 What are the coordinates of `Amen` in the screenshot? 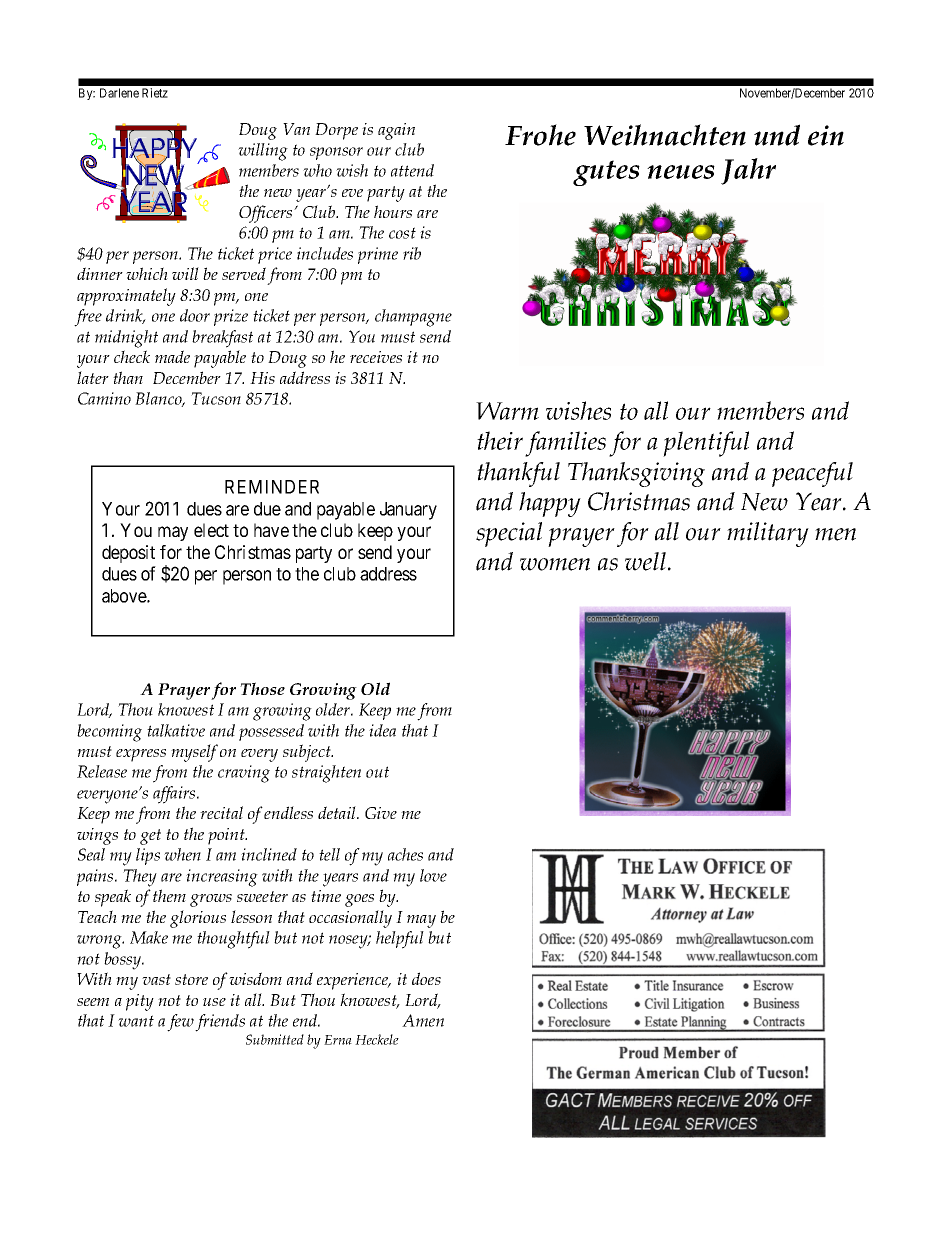 It's located at (423, 1020).
